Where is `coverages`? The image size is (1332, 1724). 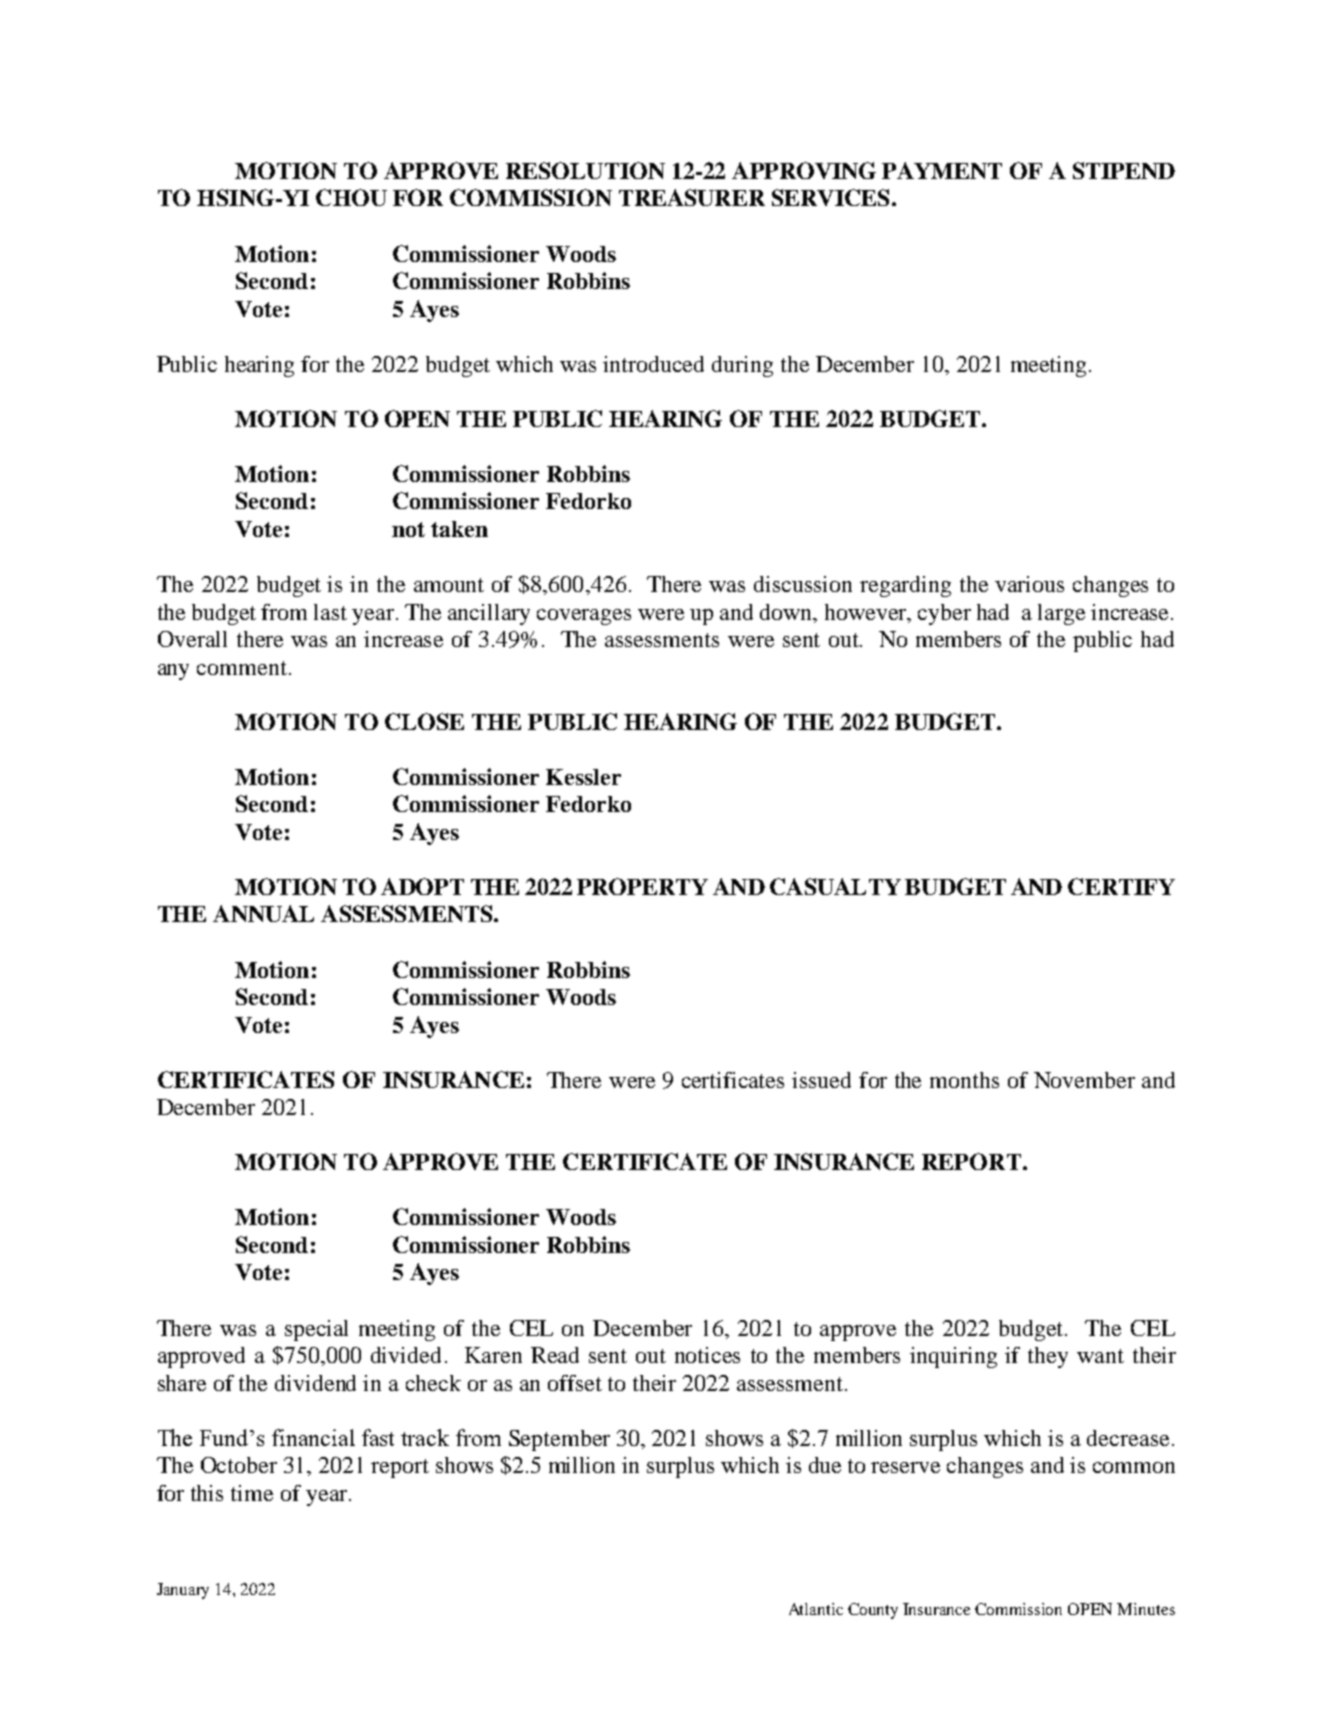 coverages is located at coordinates (584, 617).
